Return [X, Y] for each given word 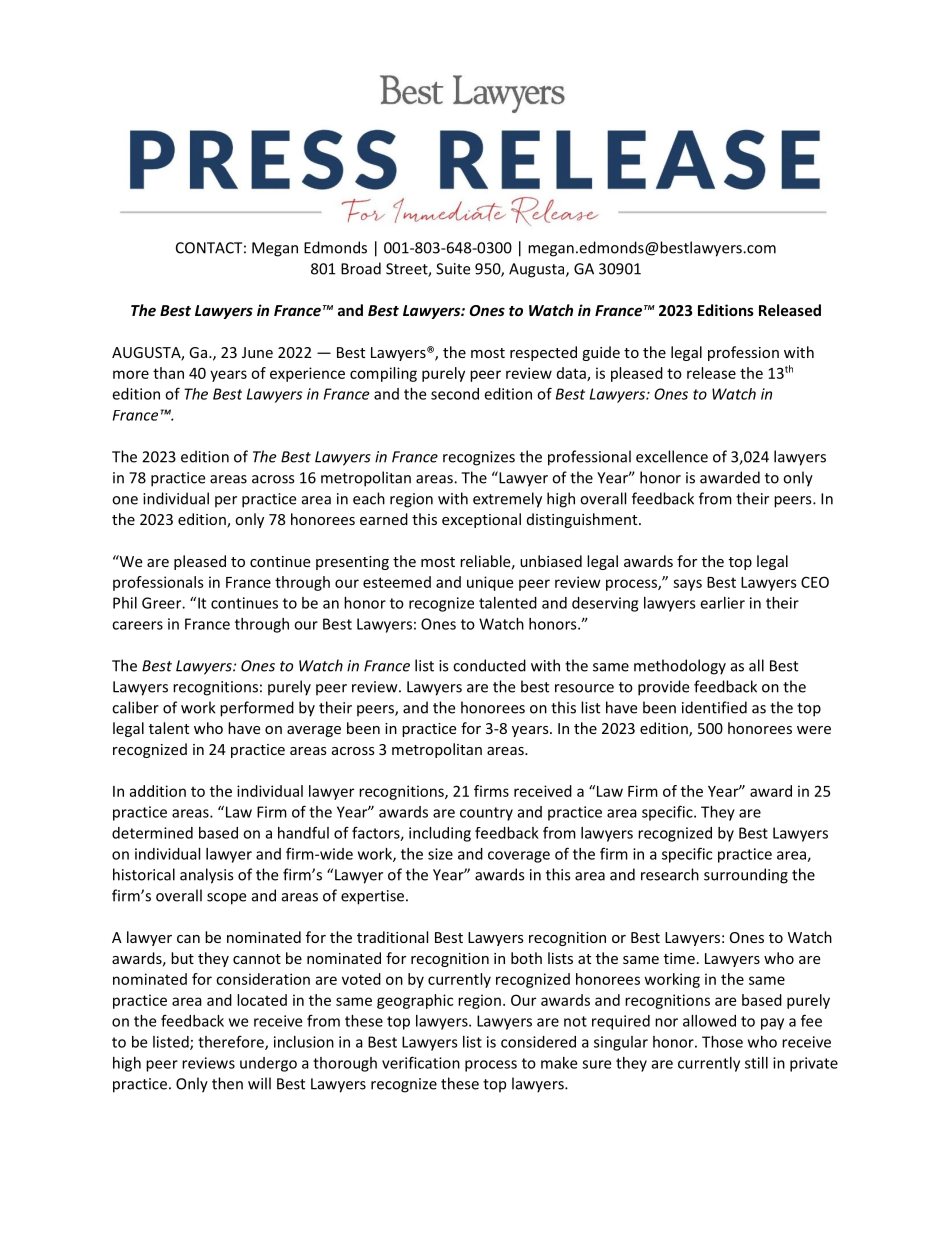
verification [421, 1062]
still [756, 1063]
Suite [453, 269]
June [257, 352]
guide [601, 353]
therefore [232, 1042]
